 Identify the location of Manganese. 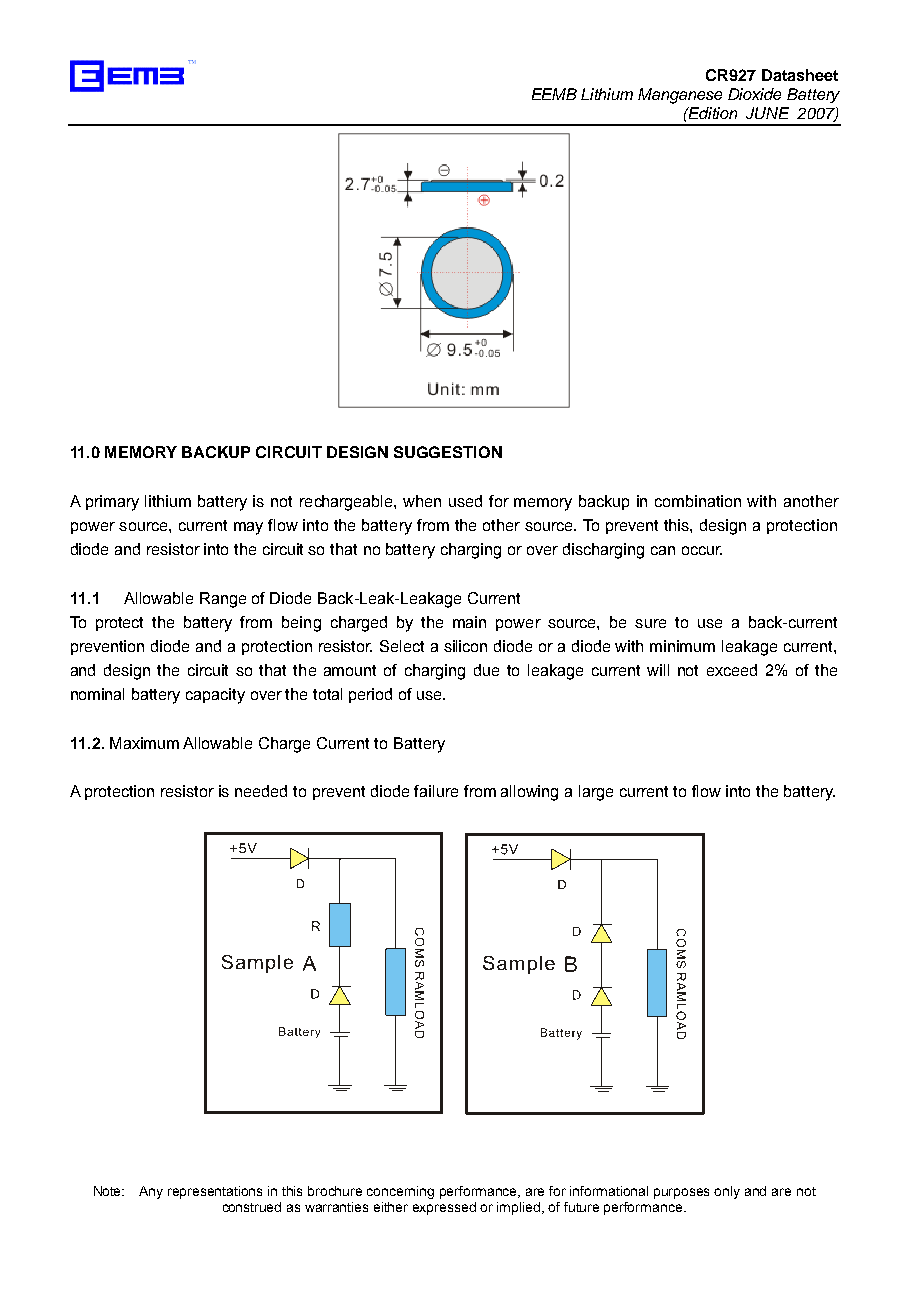
(680, 96).
